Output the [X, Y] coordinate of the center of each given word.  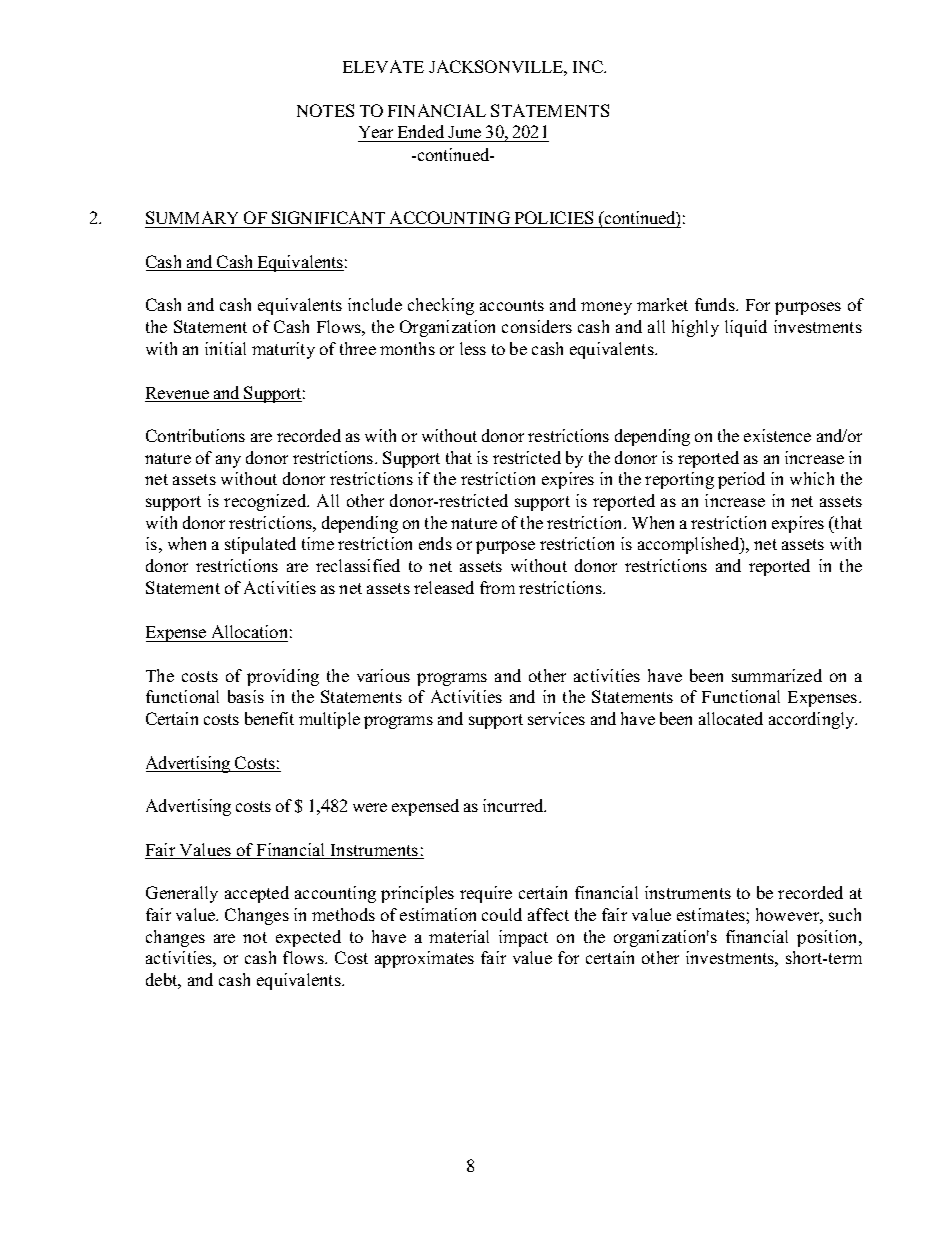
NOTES [325, 110]
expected [308, 938]
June [465, 134]
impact [523, 938]
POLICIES [554, 217]
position [829, 938]
